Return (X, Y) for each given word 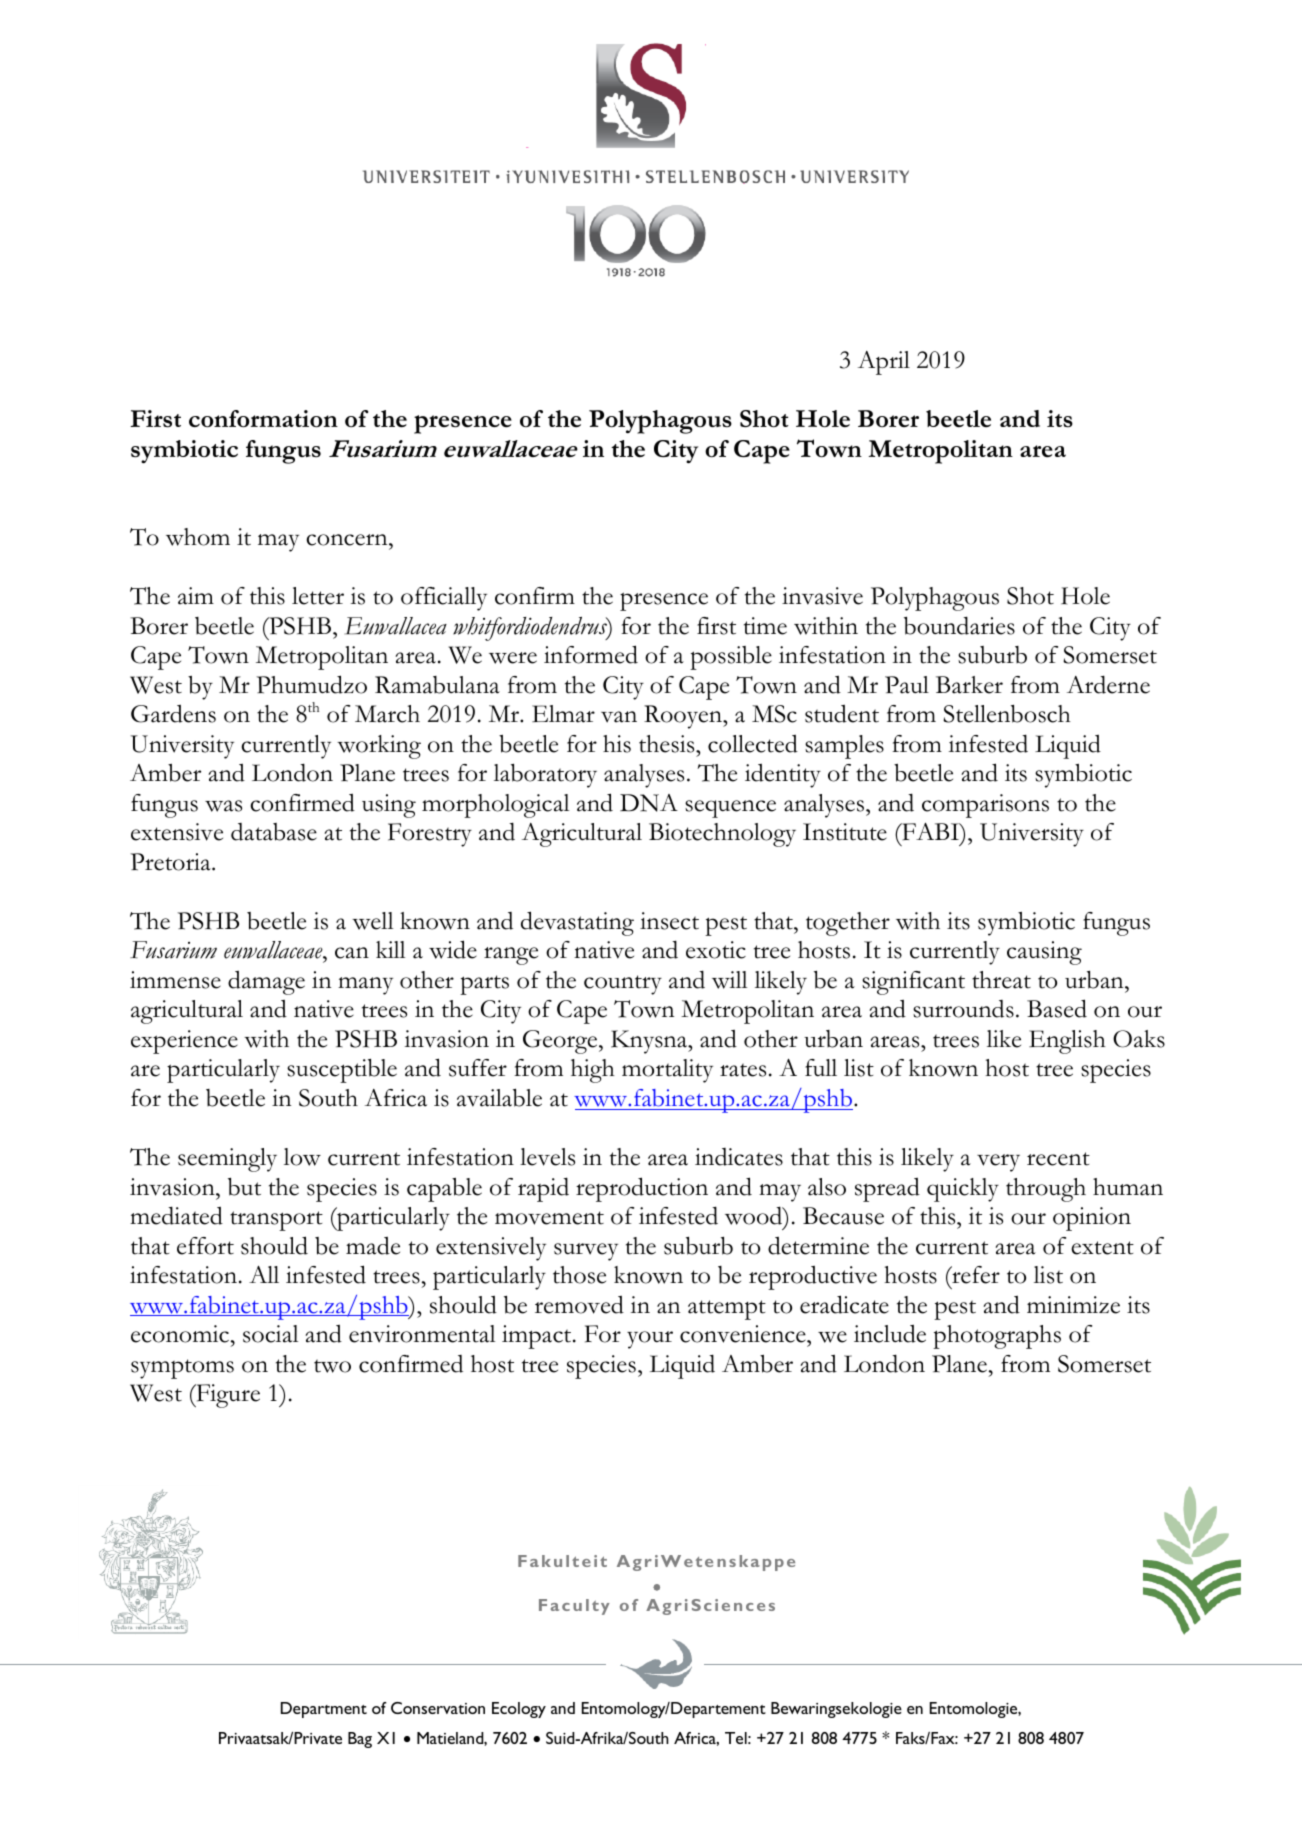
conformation (263, 418)
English (1067, 1042)
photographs (997, 1337)
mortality (667, 1071)
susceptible (342, 1070)
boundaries (959, 625)
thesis (668, 744)
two (332, 1366)
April (884, 363)
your (650, 1340)
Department (324, 1710)
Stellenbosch (1007, 713)
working (379, 747)
